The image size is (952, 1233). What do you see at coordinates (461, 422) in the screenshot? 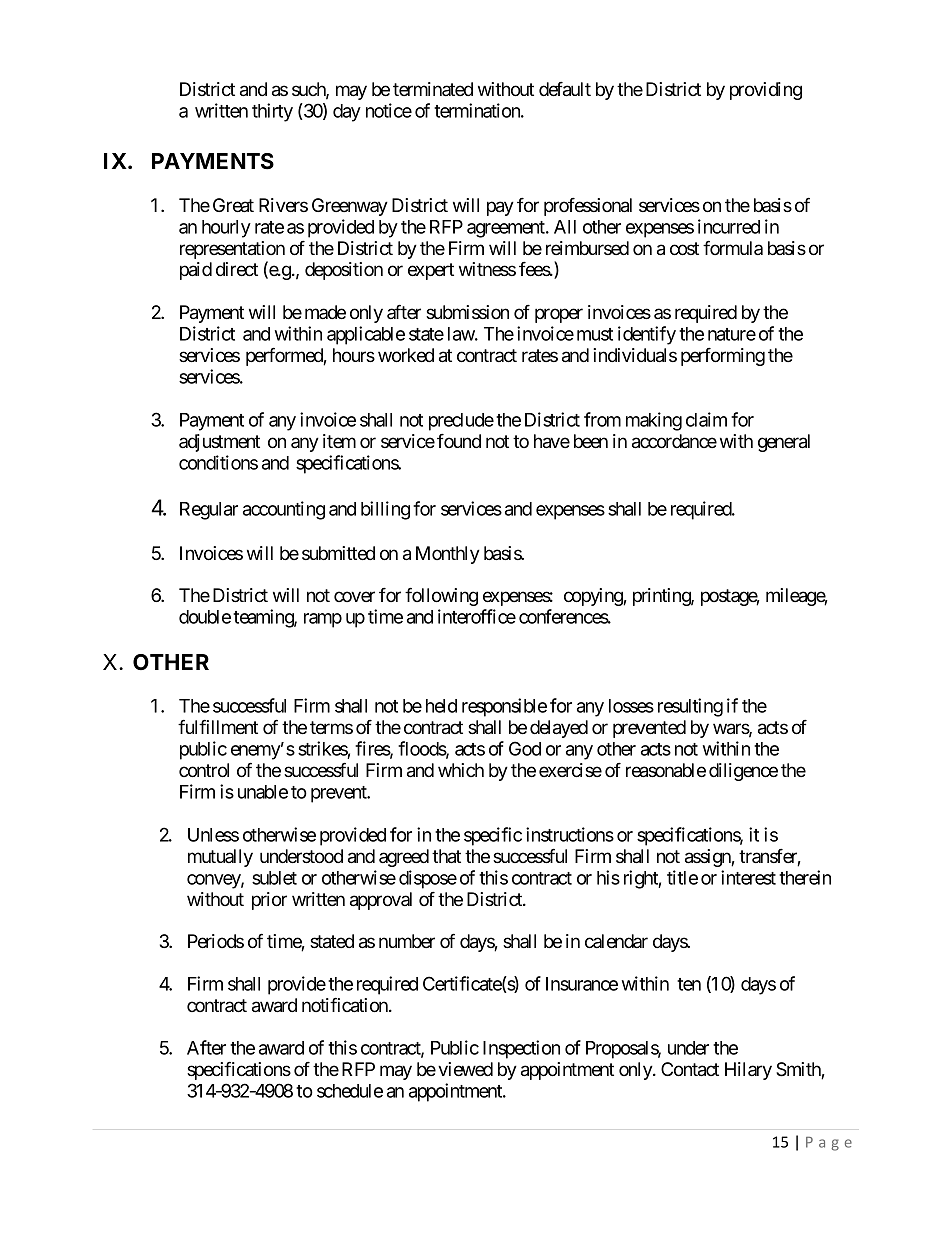
I see `preclude` at bounding box center [461, 422].
